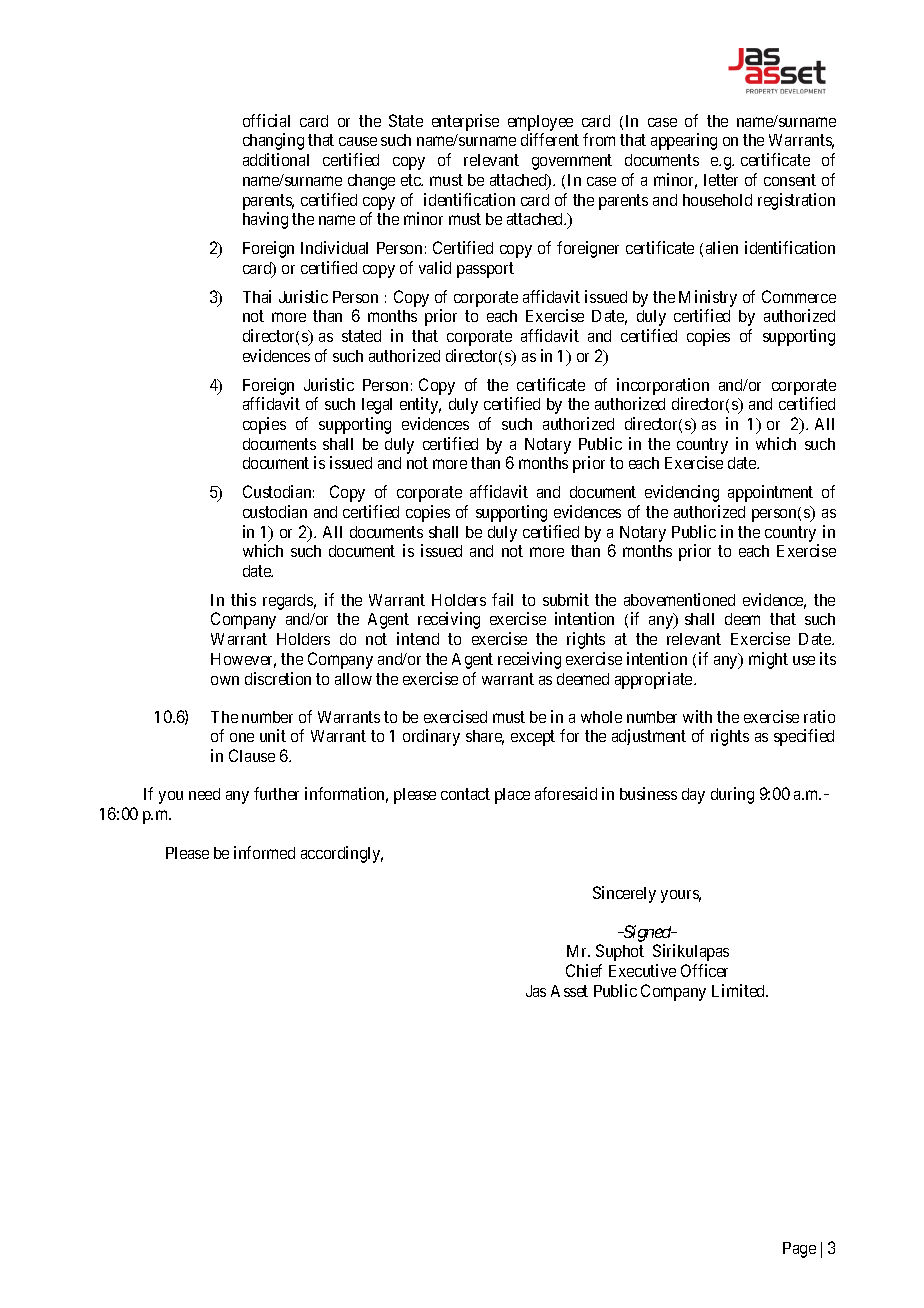 The image size is (924, 1308). I want to click on different, so click(550, 139).
